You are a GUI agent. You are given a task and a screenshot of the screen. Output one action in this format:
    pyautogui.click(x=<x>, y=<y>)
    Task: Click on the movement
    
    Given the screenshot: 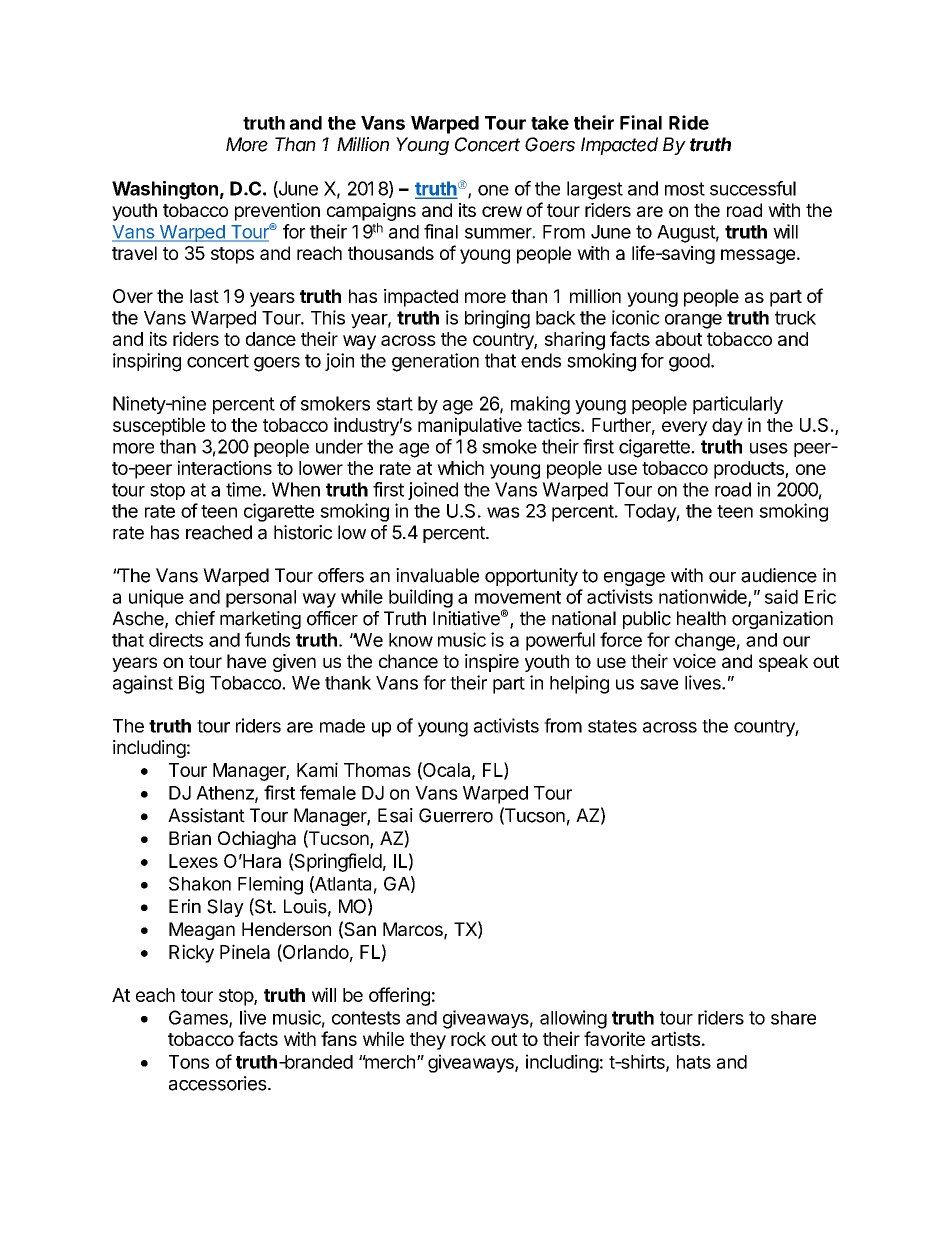 What is the action you would take?
    pyautogui.click(x=518, y=597)
